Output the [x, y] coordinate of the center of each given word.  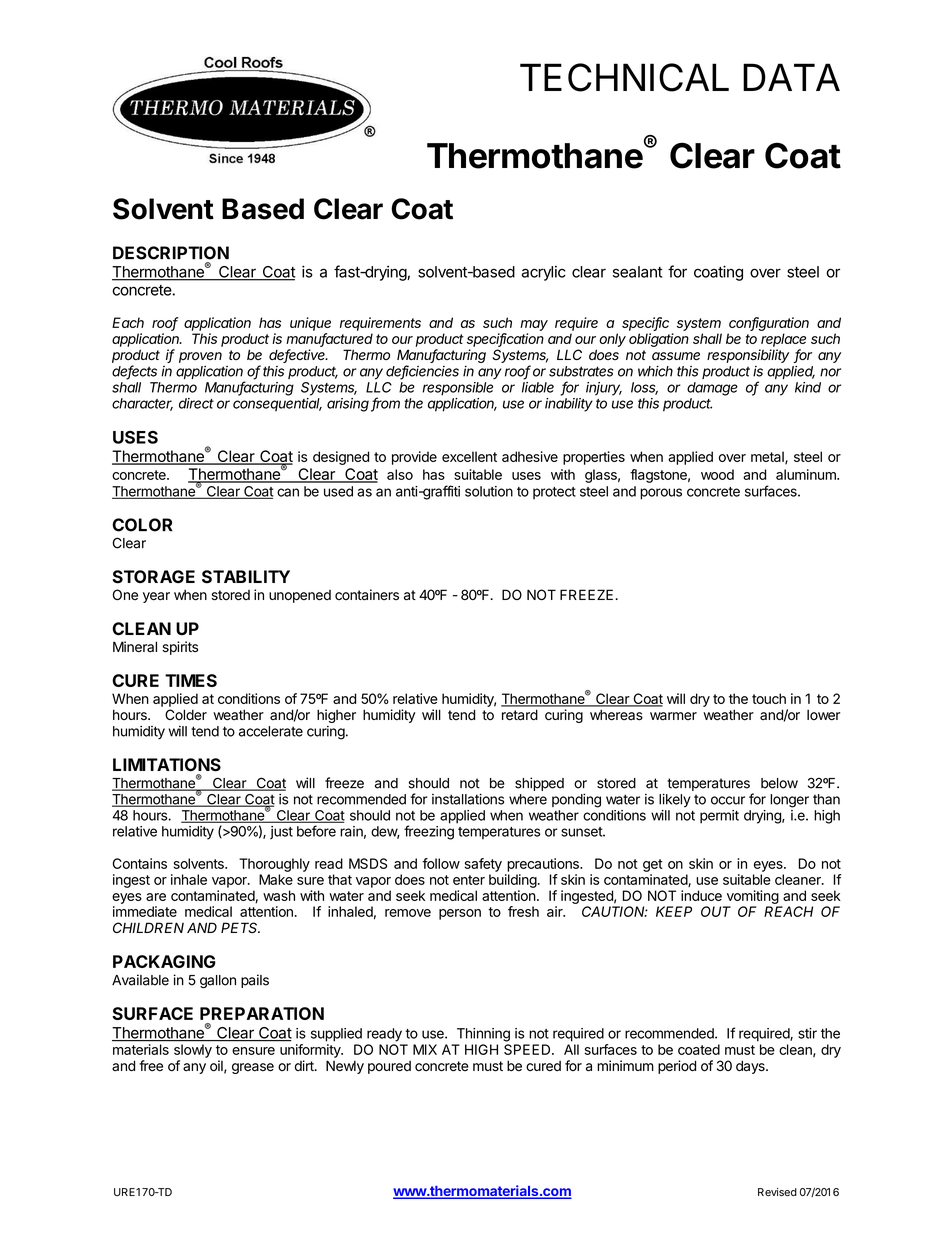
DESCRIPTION [171, 253]
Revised [777, 1192]
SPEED [528, 1049]
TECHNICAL [624, 77]
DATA [791, 77]
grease [253, 1068]
